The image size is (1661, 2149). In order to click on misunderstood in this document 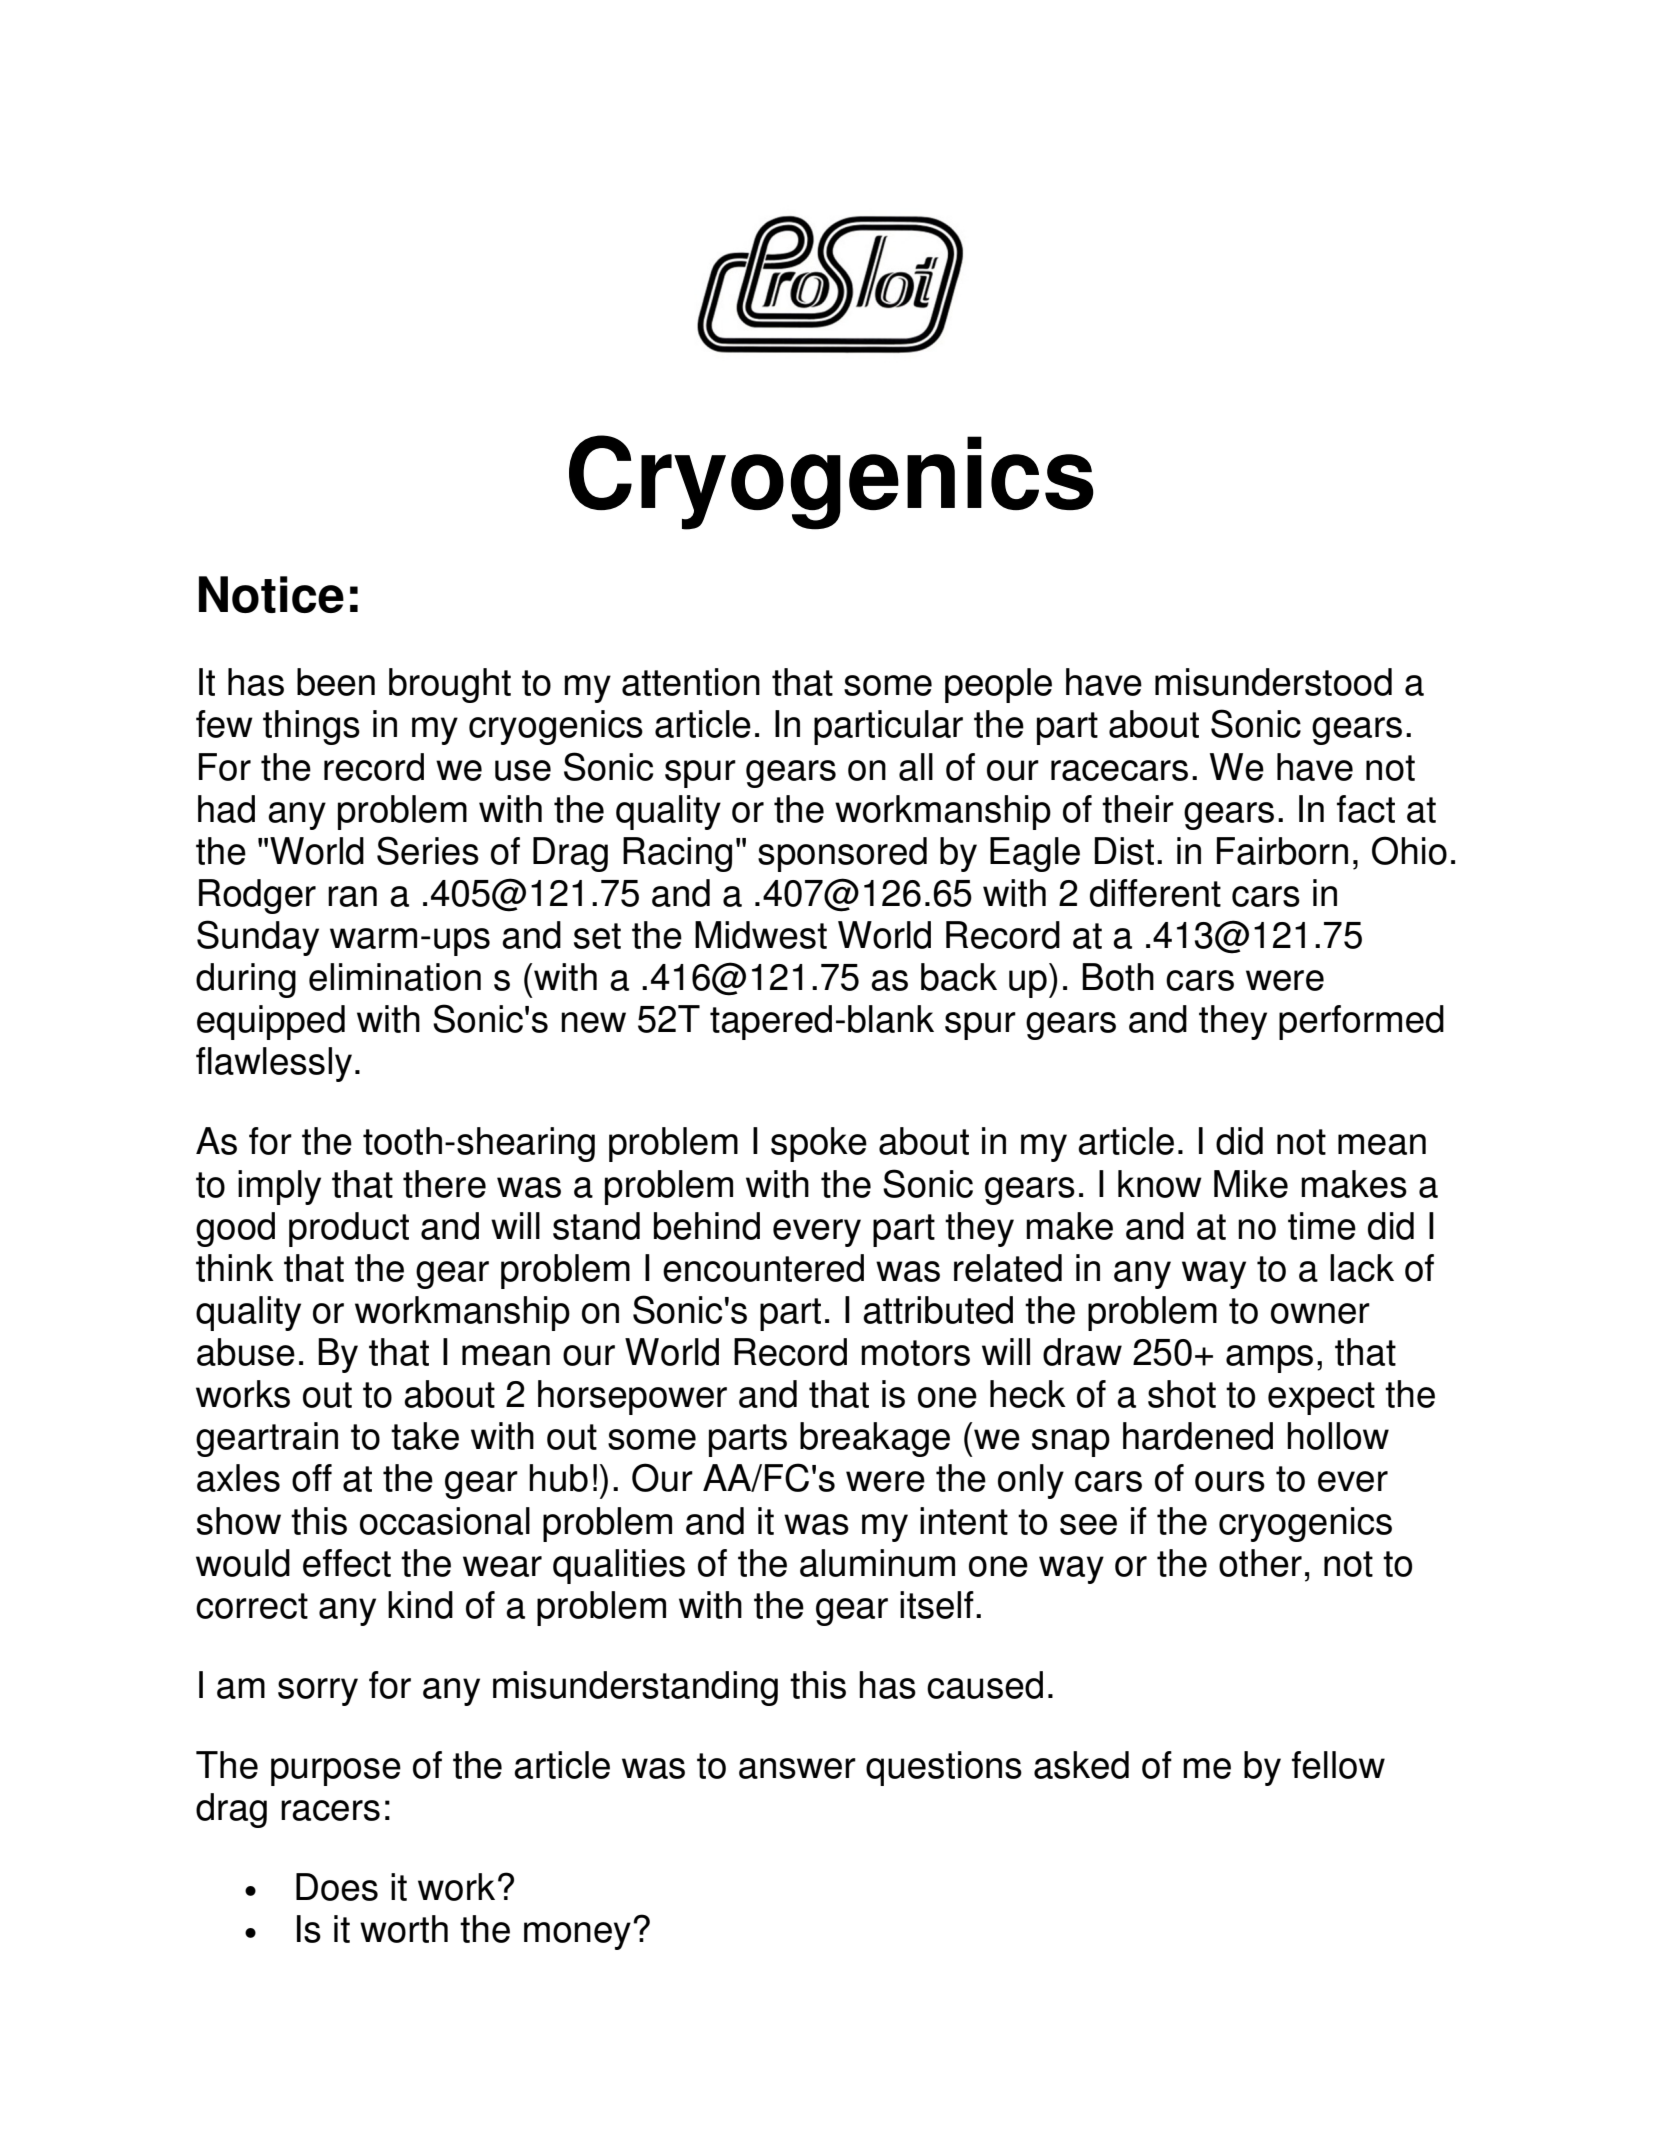, I will do `click(1273, 682)`.
